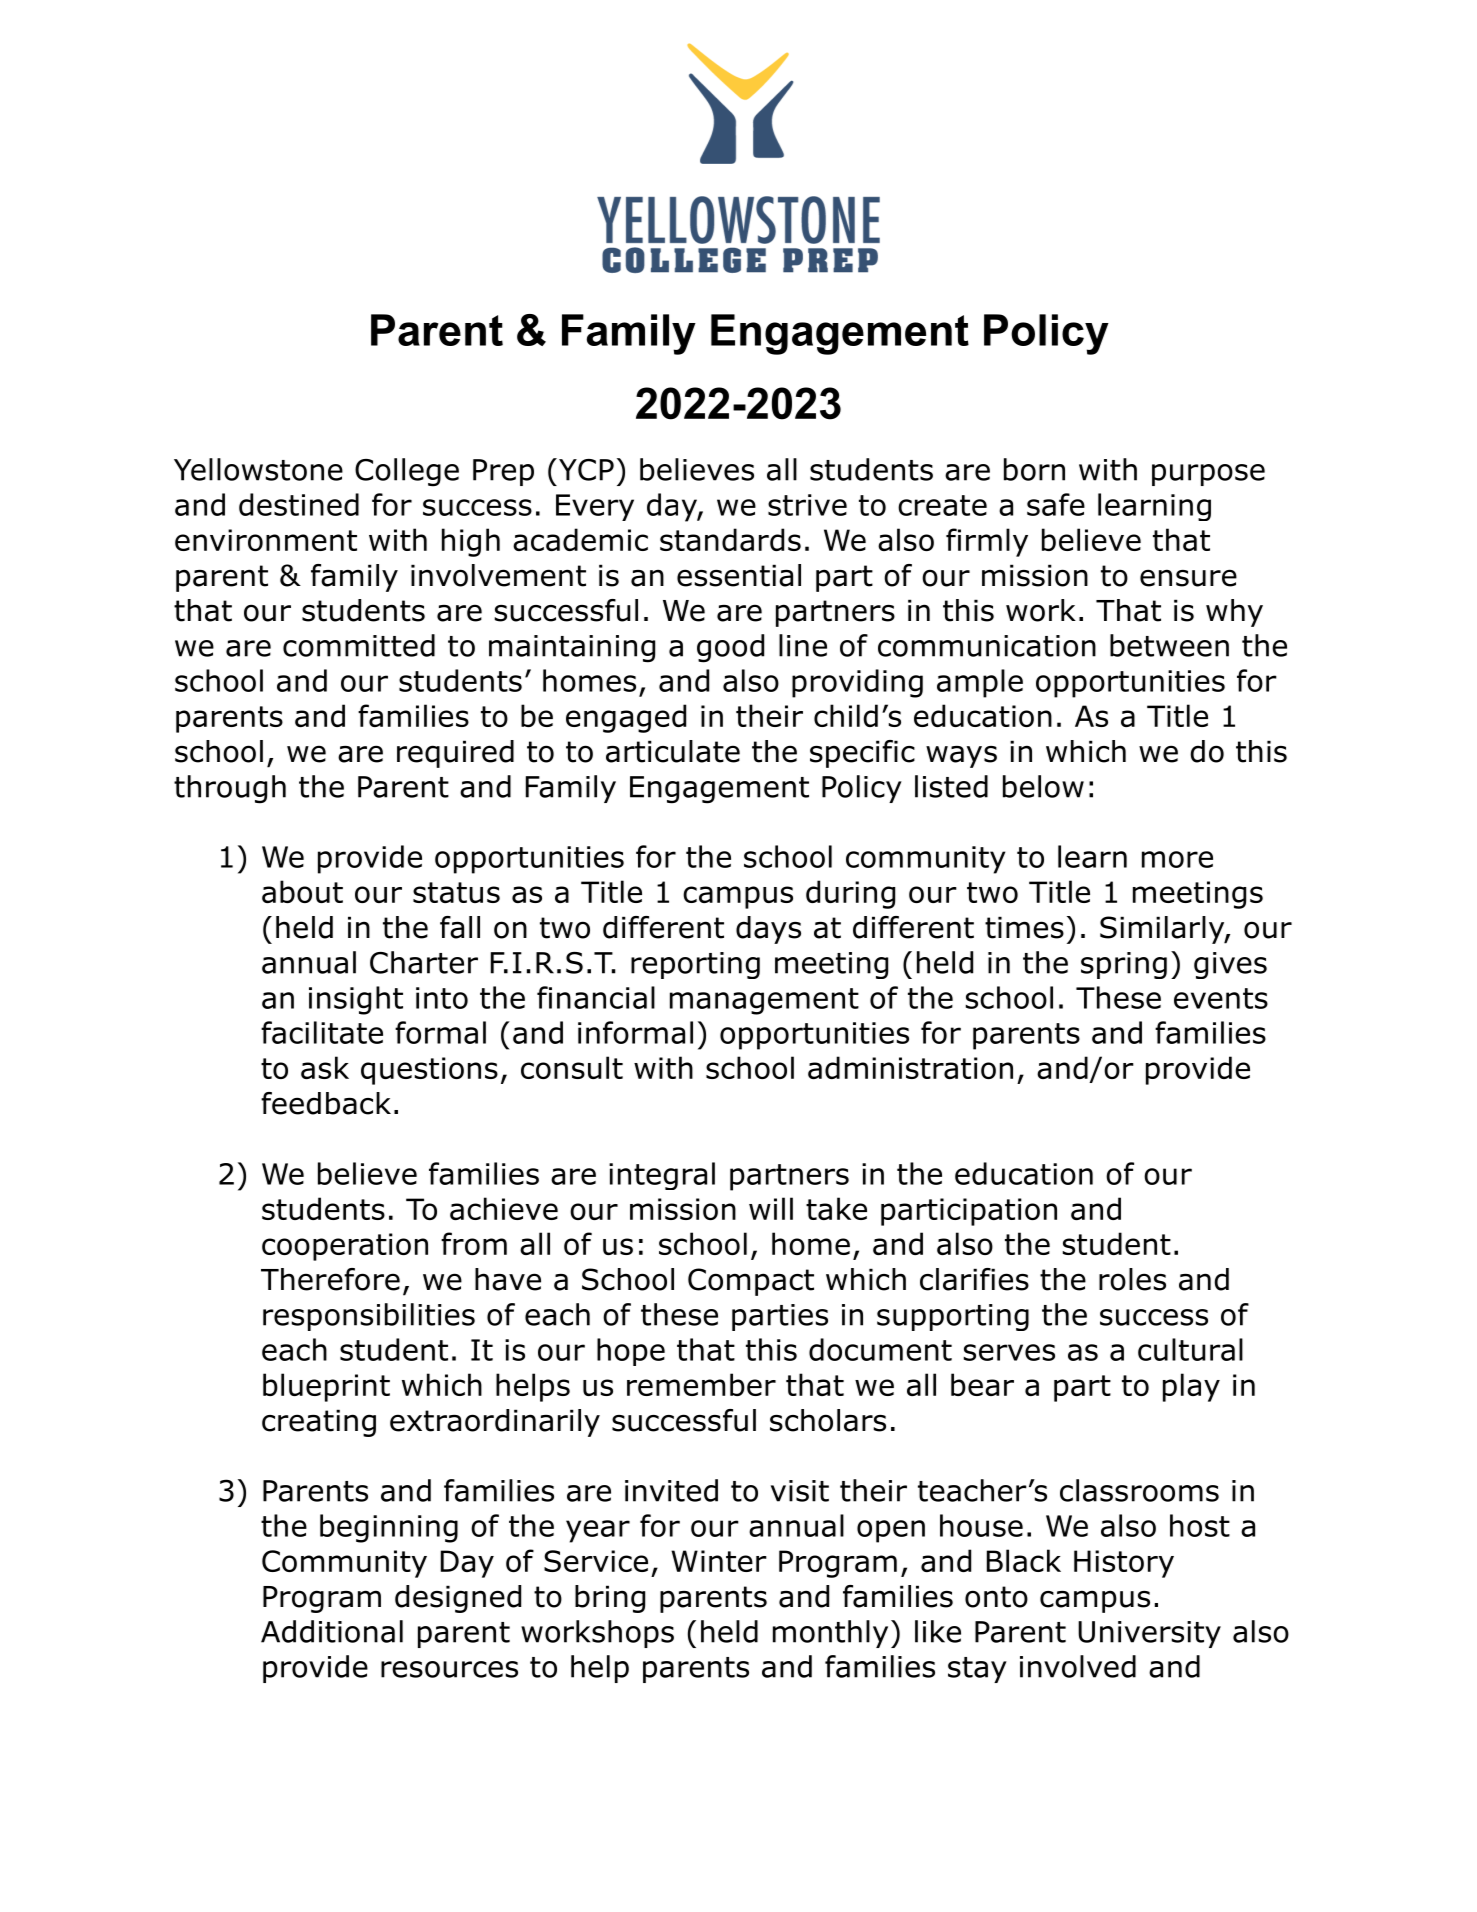 The image size is (1477, 1912). Describe the element at coordinates (1221, 998) in the screenshot. I see `events` at that location.
